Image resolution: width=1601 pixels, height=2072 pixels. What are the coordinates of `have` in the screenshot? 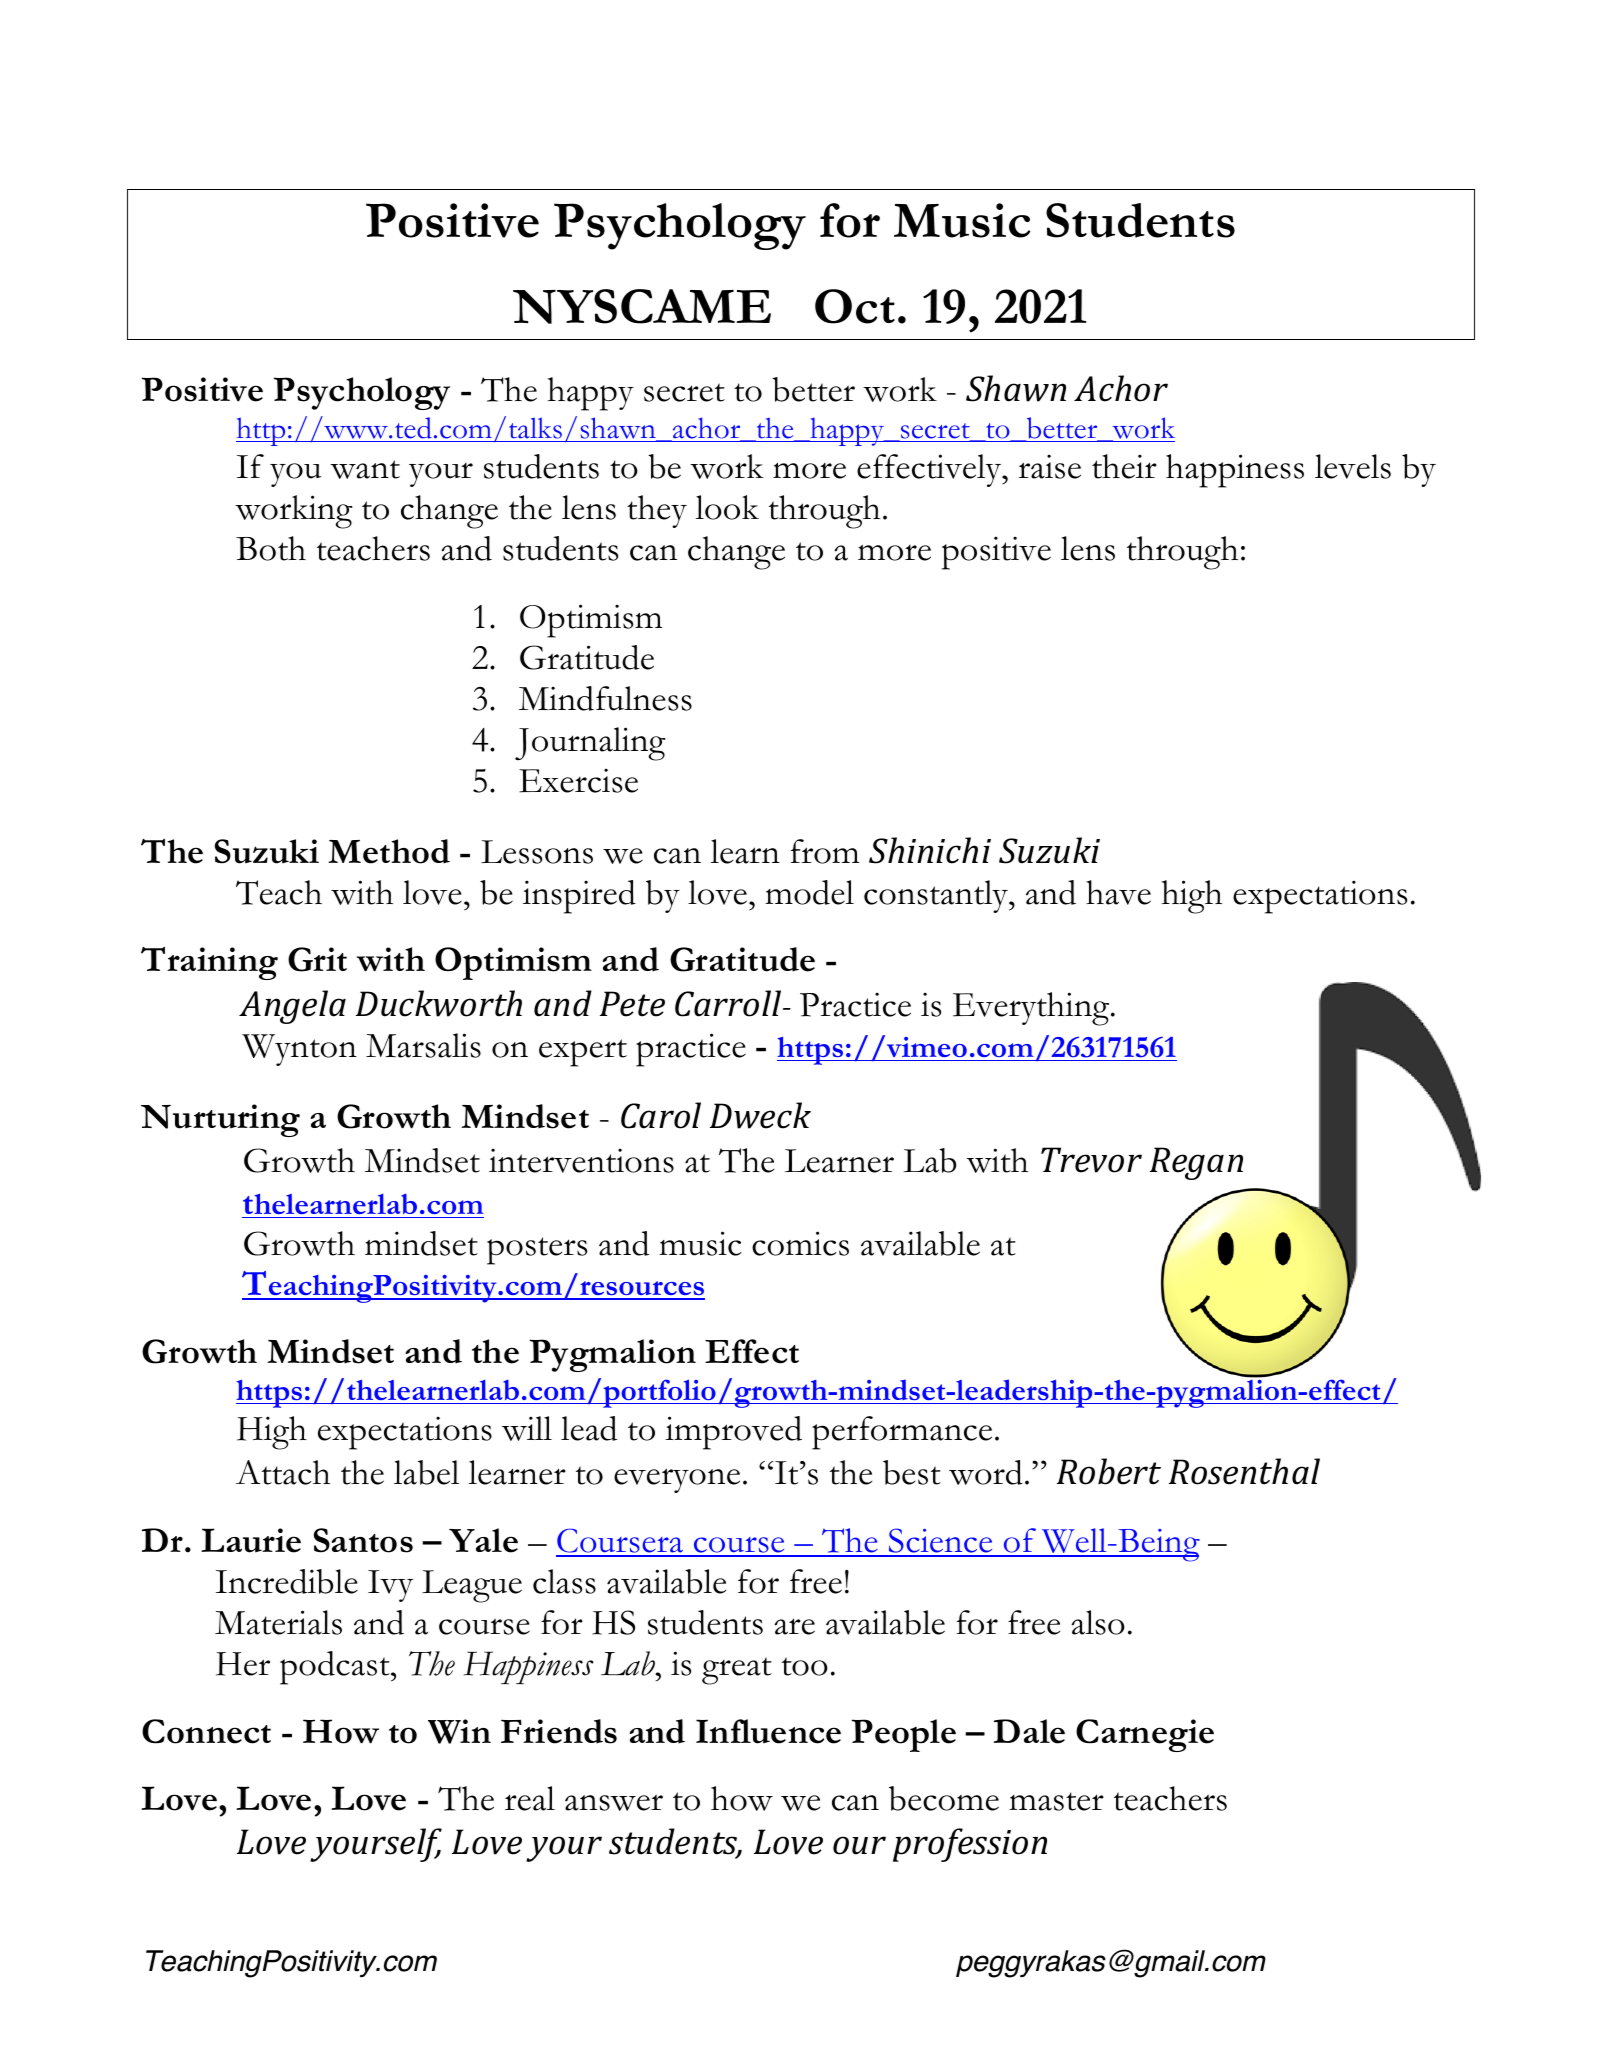 It's located at (1118, 892).
